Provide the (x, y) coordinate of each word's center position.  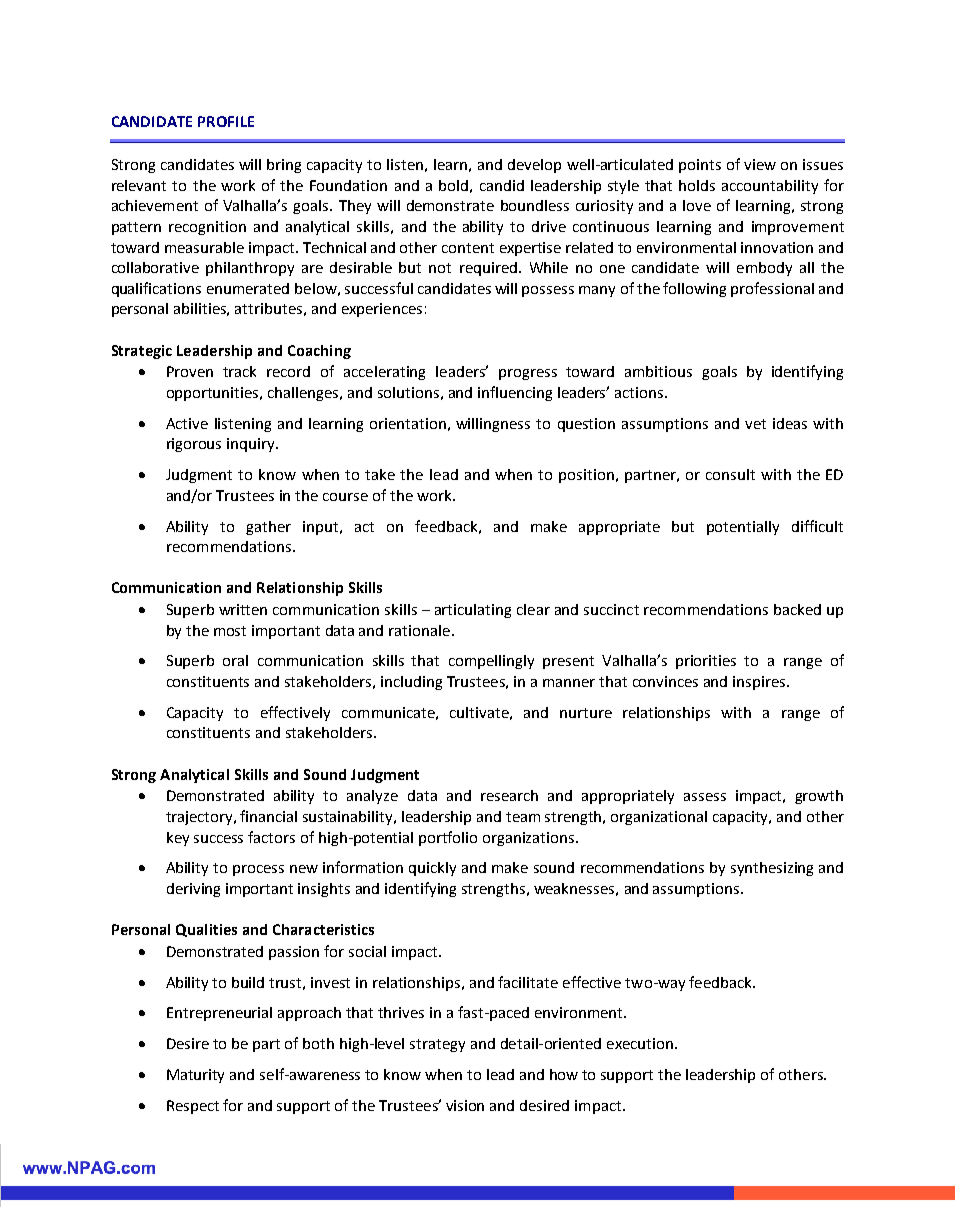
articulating (473, 611)
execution (640, 1043)
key (178, 839)
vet (755, 424)
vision (465, 1105)
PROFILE (226, 121)
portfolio (448, 838)
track (239, 371)
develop (534, 166)
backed (797, 609)
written (243, 609)
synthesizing (772, 869)
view (760, 164)
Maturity (195, 1076)
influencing (515, 393)
